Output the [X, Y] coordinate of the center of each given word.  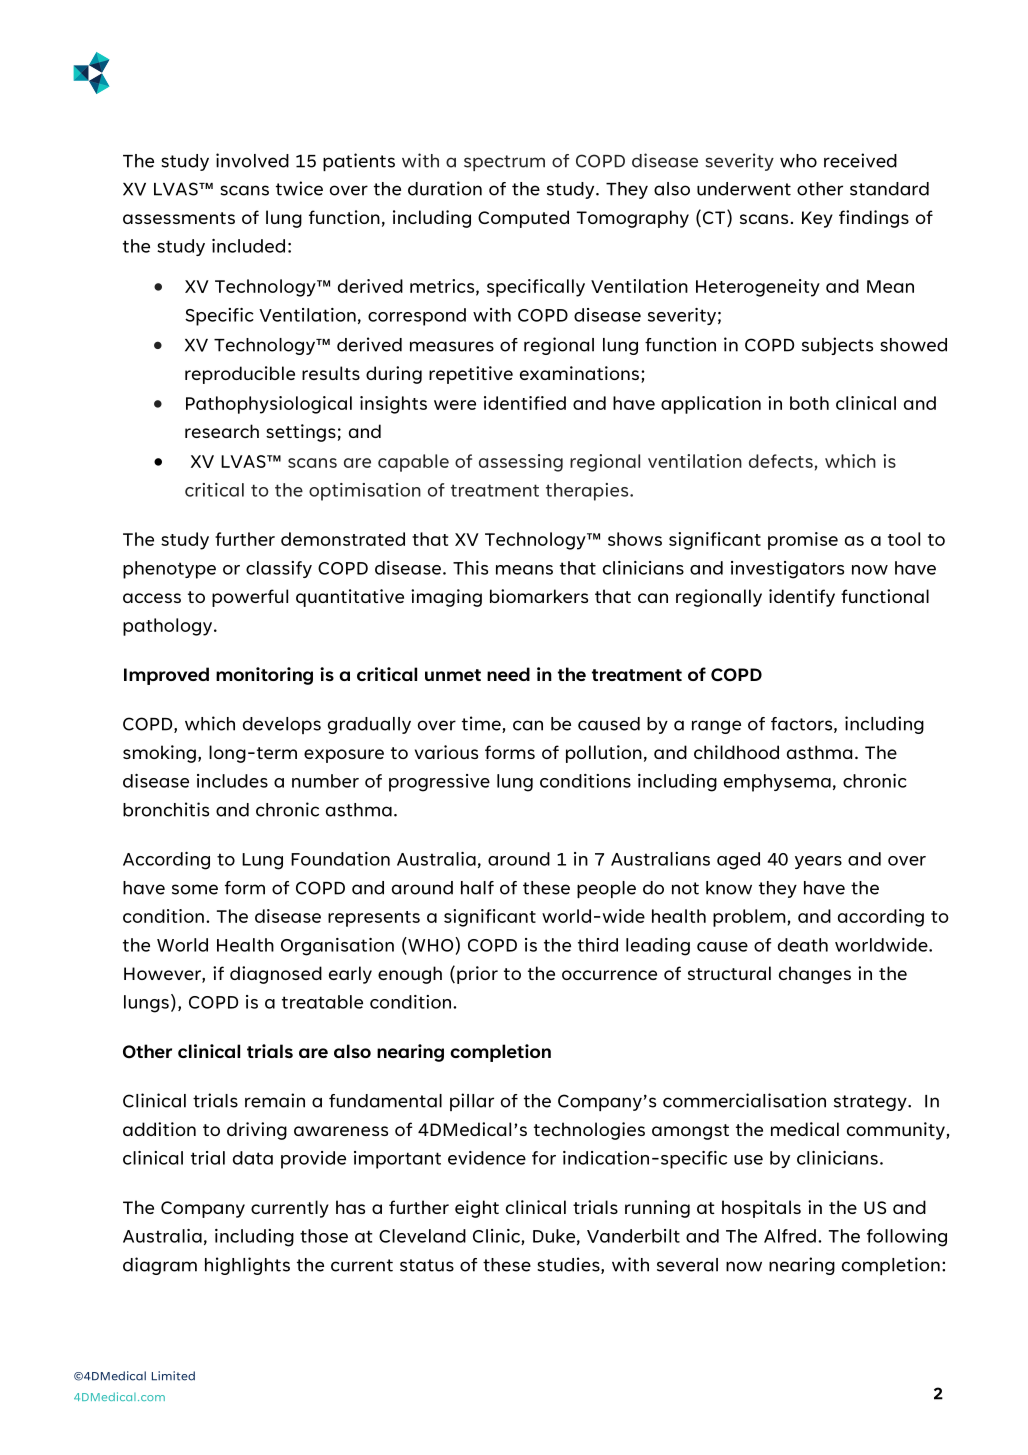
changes [815, 975]
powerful [250, 598]
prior [477, 975]
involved [252, 160]
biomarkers [539, 596]
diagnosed [276, 975]
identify [802, 598]
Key [817, 219]
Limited [173, 1376]
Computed [523, 219]
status [427, 1265]
